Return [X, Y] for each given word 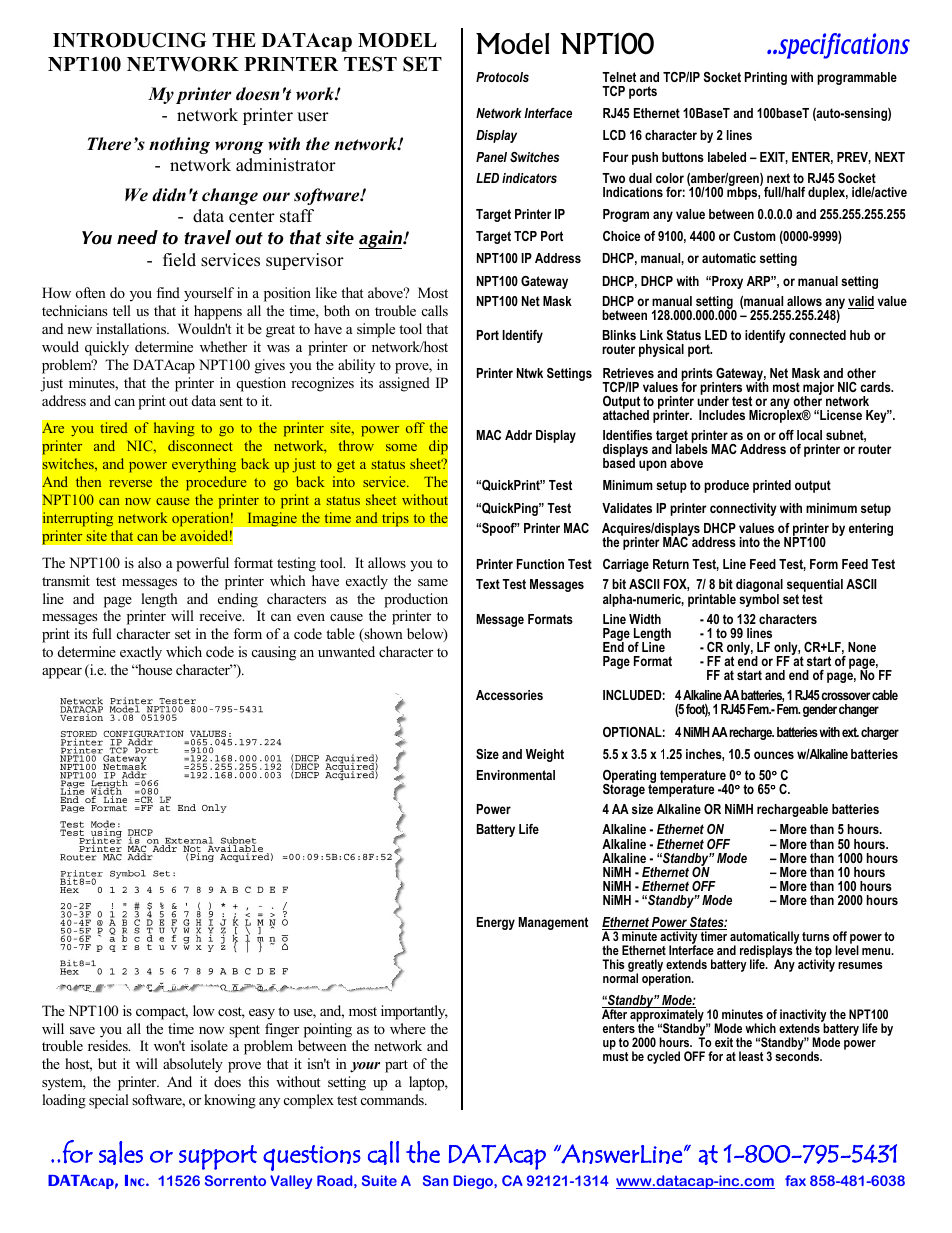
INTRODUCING [129, 40]
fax [795, 1180]
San [435, 1180]
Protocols [502, 77]
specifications [843, 46]
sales [121, 1153]
